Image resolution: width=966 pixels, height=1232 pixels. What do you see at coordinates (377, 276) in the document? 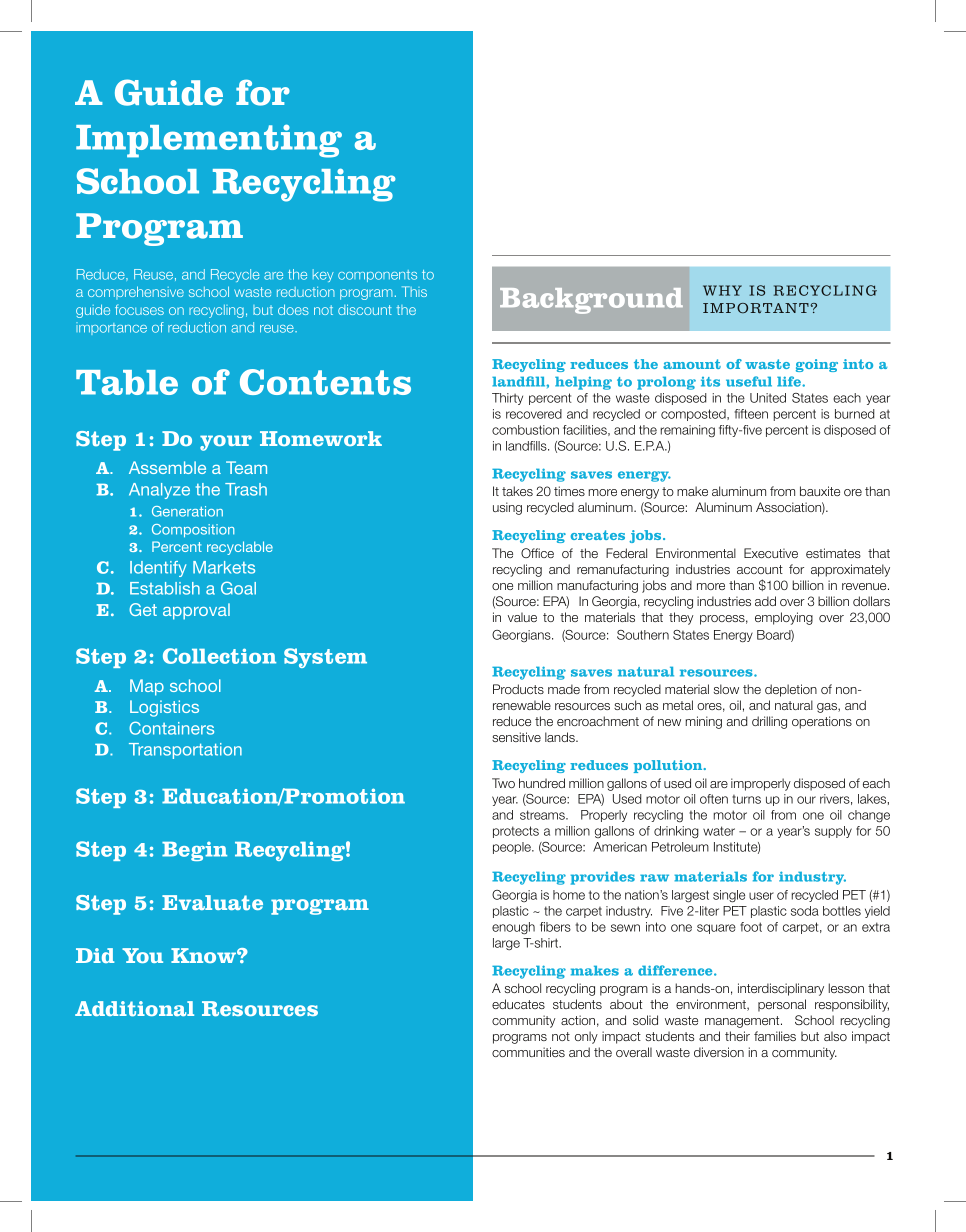
I see `components` at bounding box center [377, 276].
